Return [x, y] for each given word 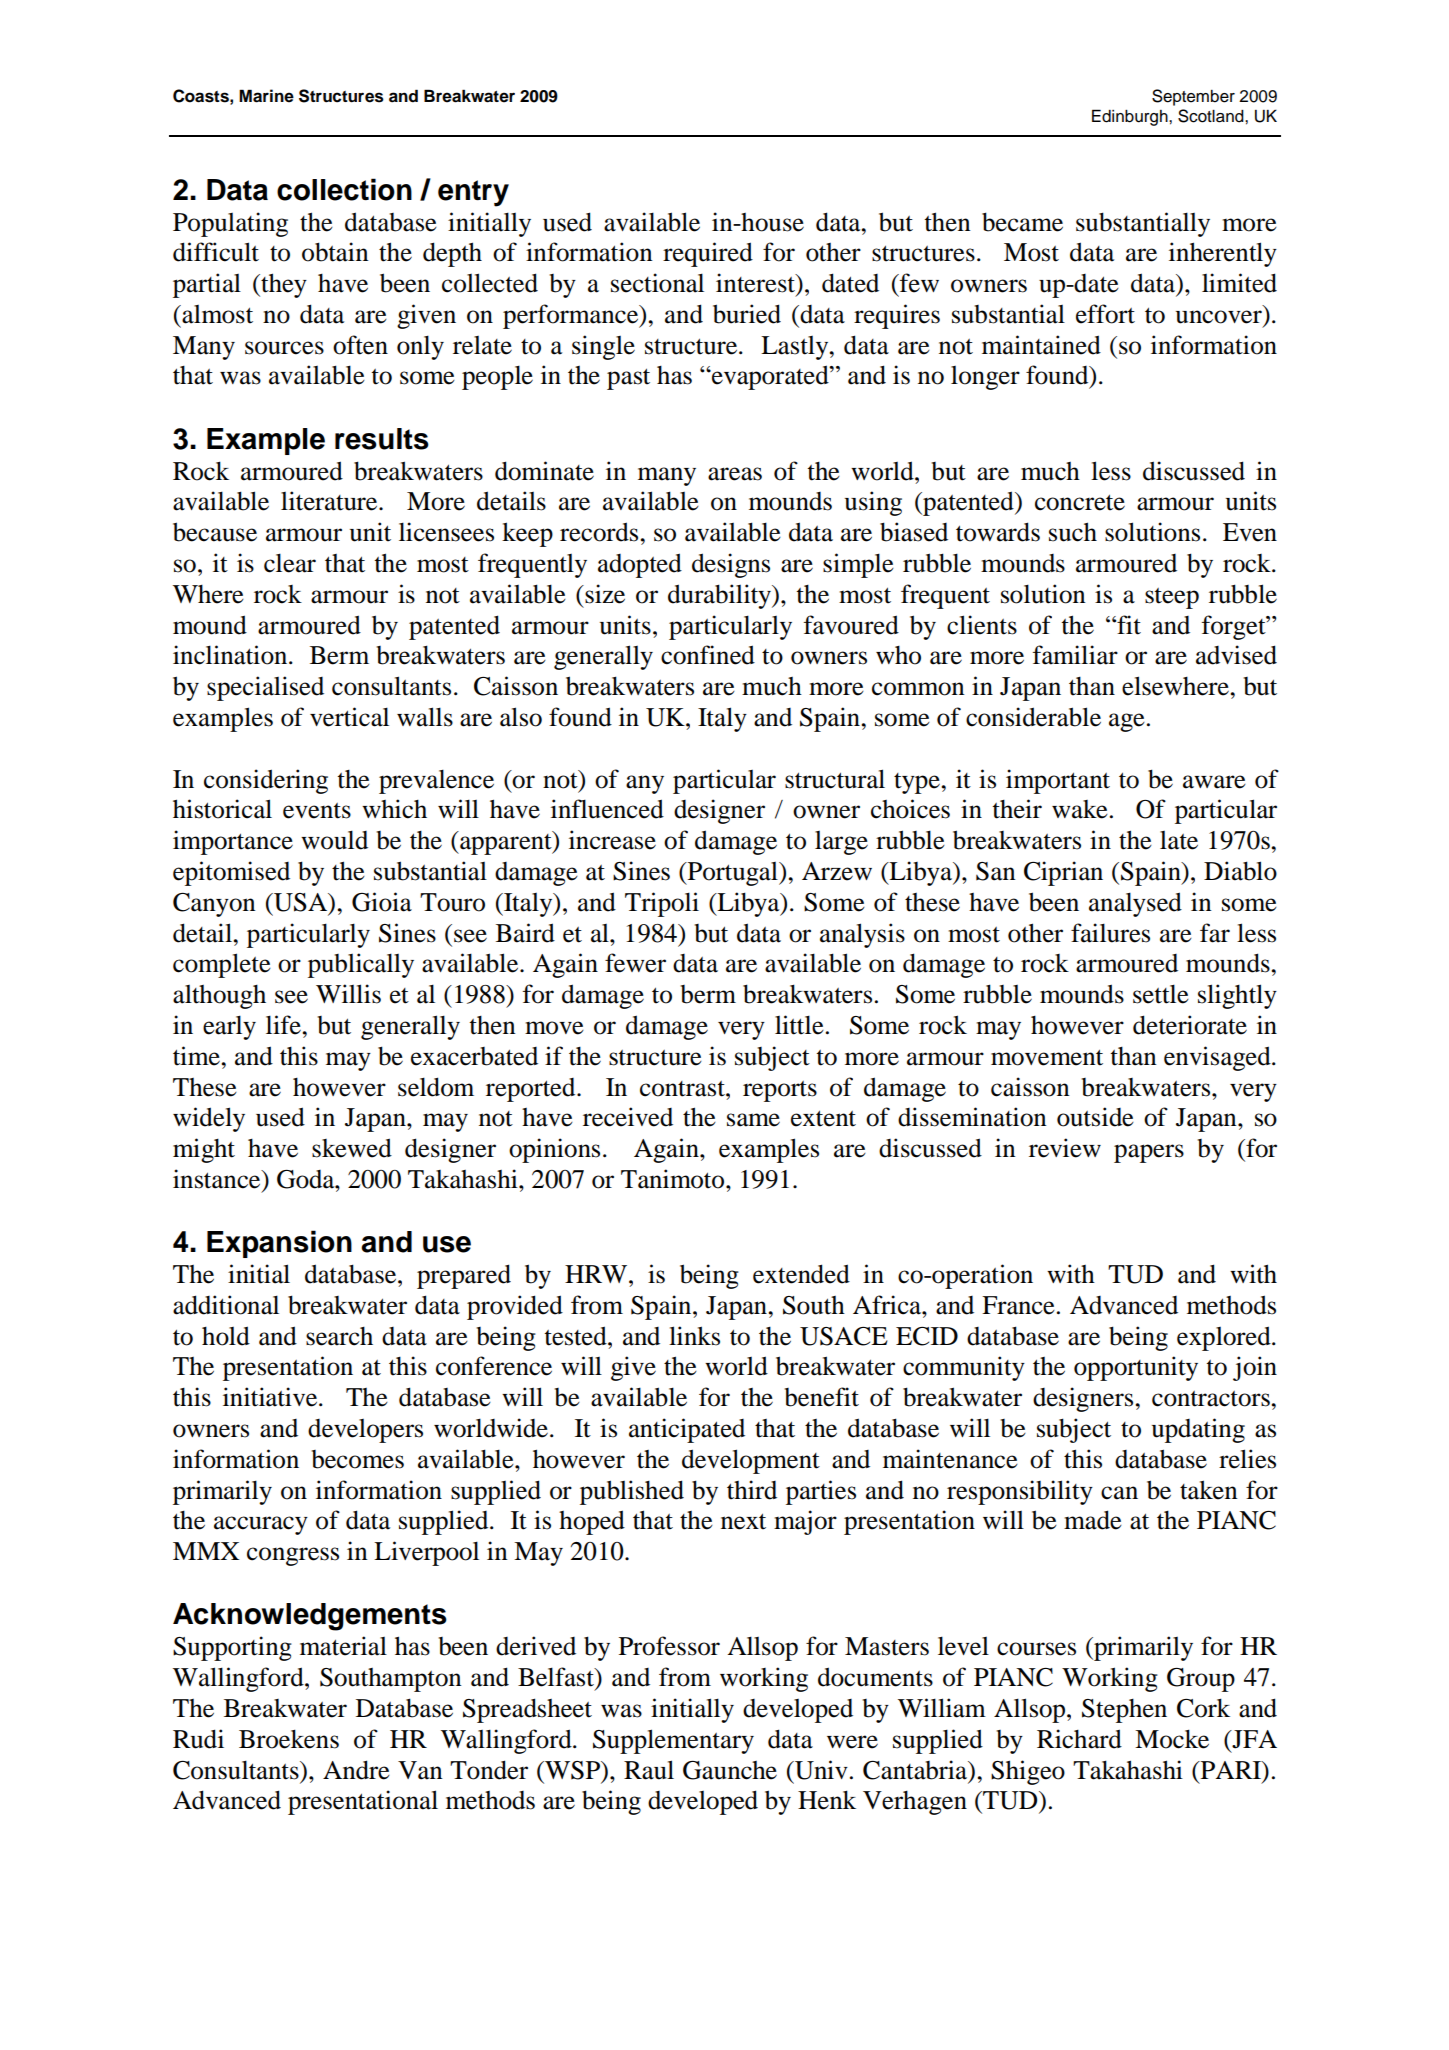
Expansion [279, 1244]
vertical [349, 717]
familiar [1075, 655]
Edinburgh [1131, 117]
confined [708, 655]
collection [344, 189]
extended [801, 1274]
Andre [356, 1770]
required [708, 254]
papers [1149, 1153]
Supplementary [673, 1741]
